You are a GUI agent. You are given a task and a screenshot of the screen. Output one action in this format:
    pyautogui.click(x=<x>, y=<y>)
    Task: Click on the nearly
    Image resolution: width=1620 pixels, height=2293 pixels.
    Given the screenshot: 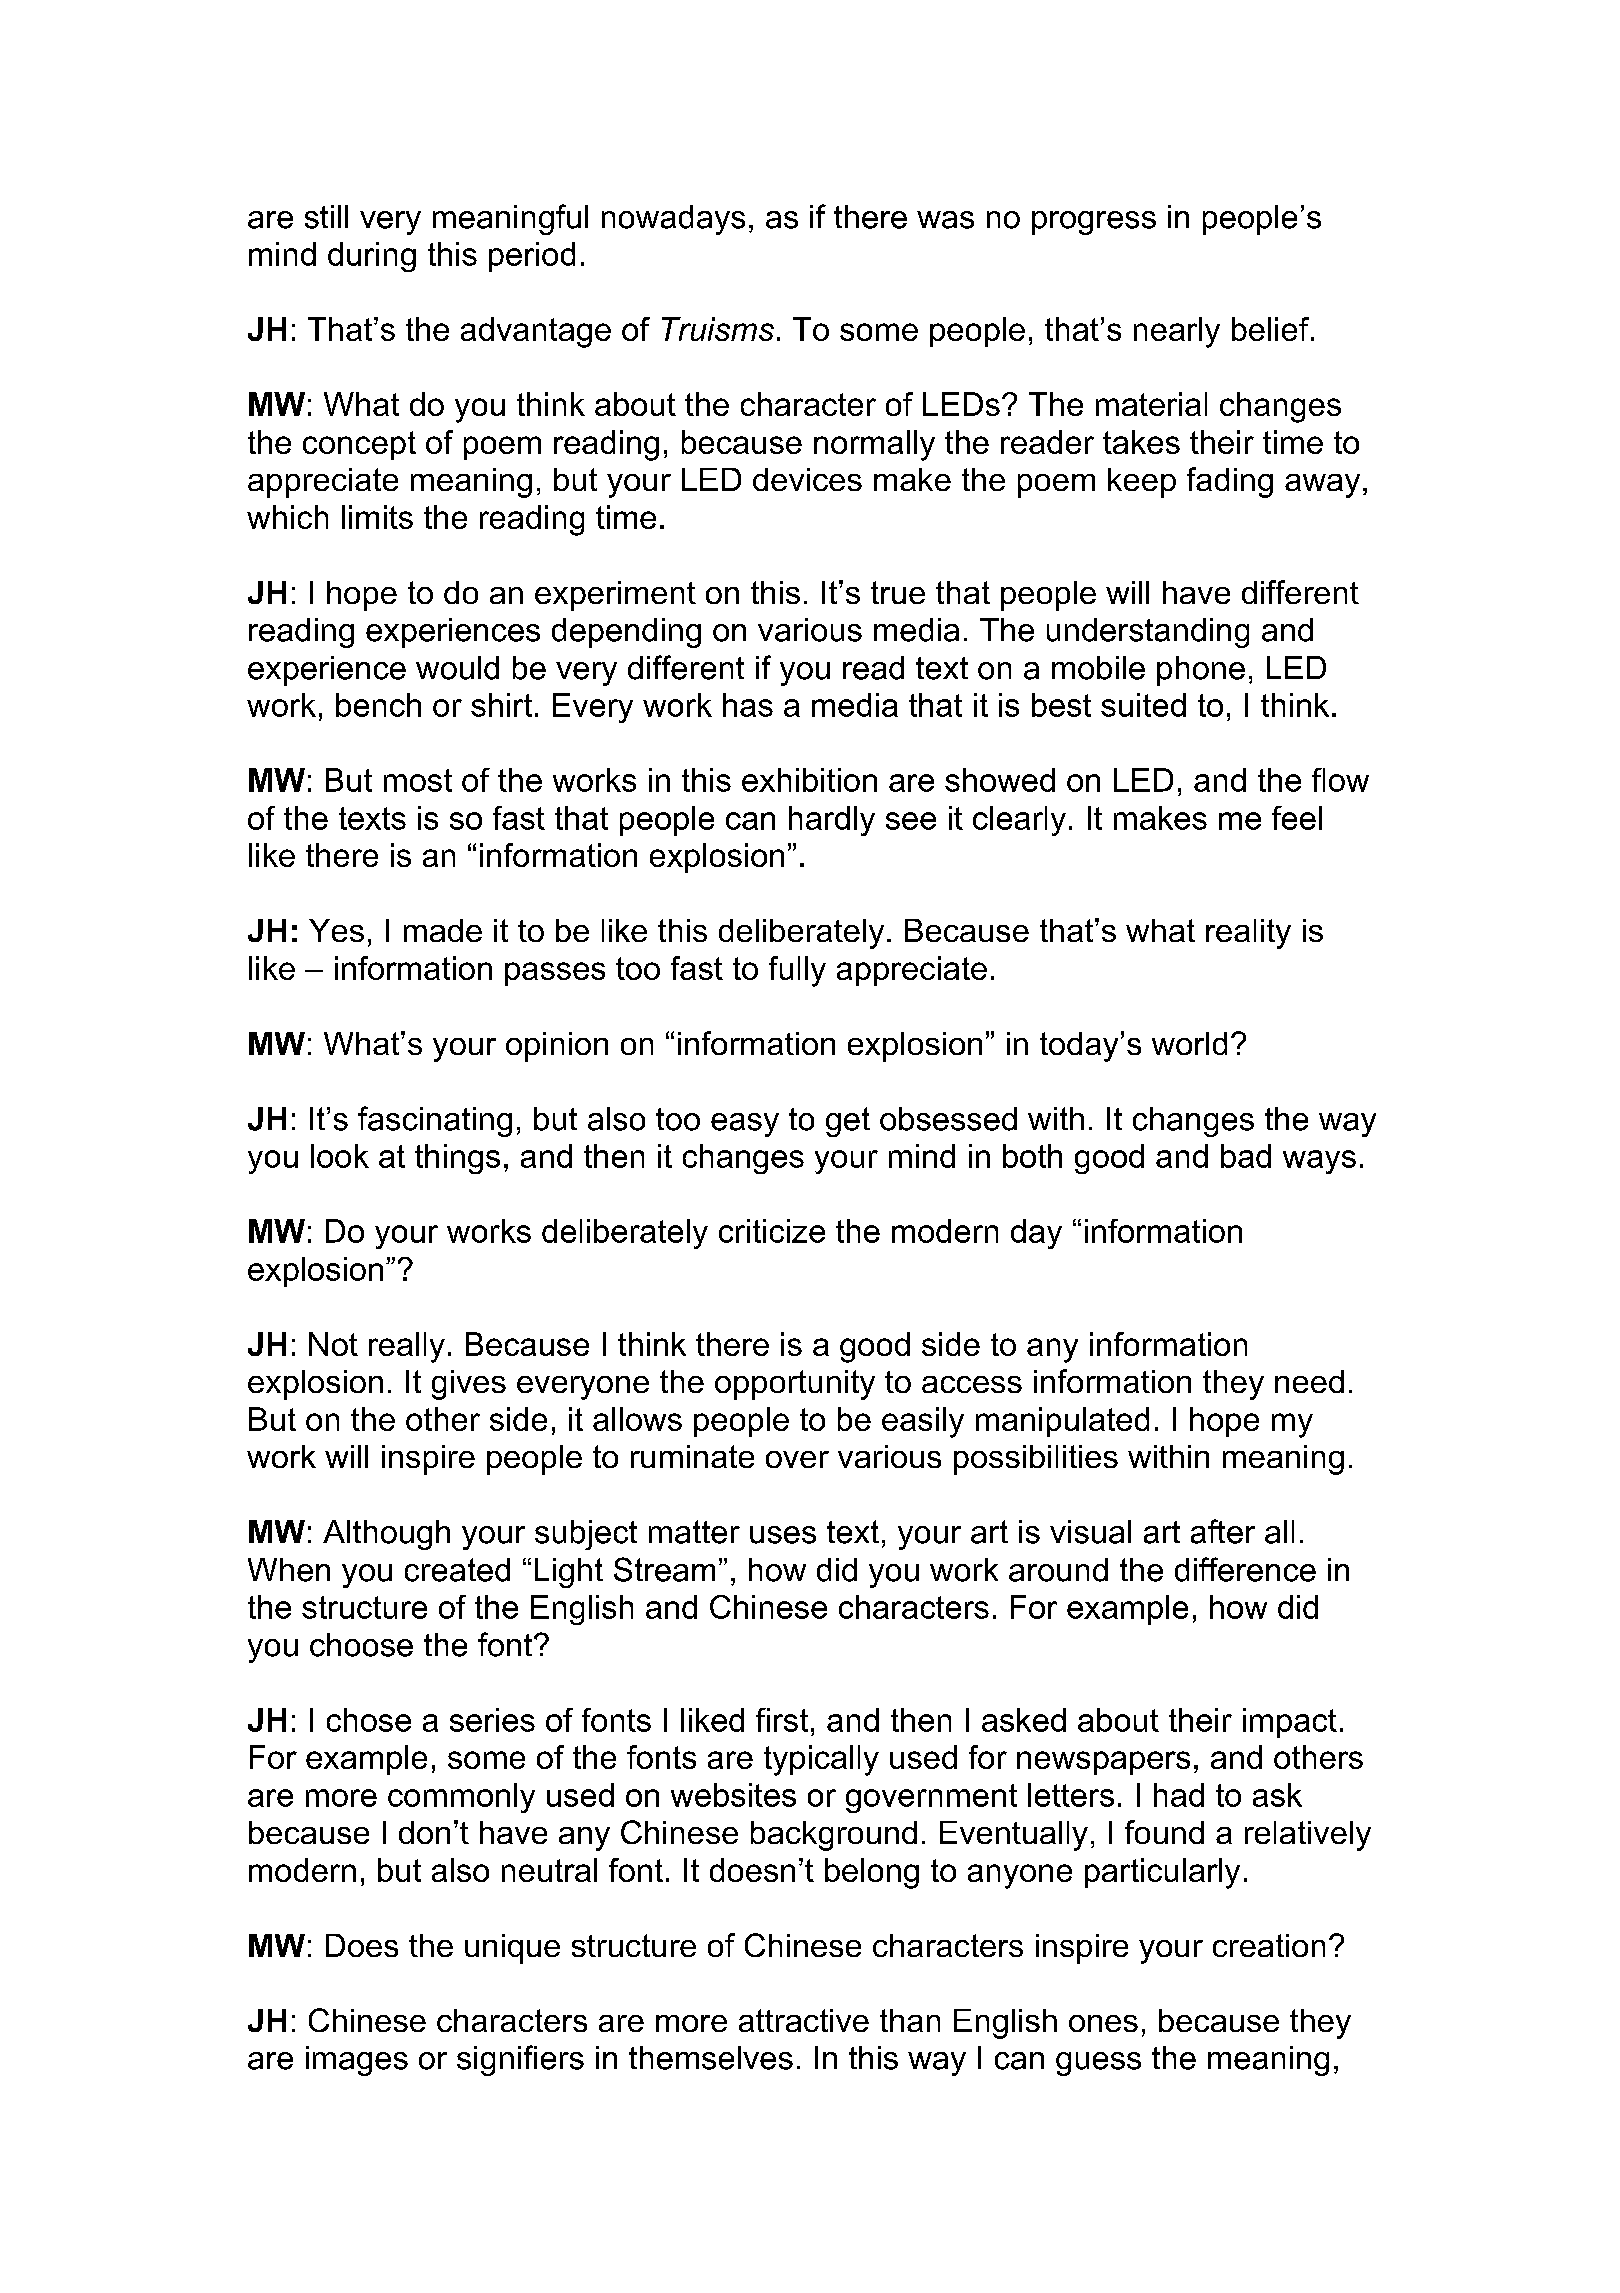 What is the action you would take?
    pyautogui.click(x=1177, y=332)
